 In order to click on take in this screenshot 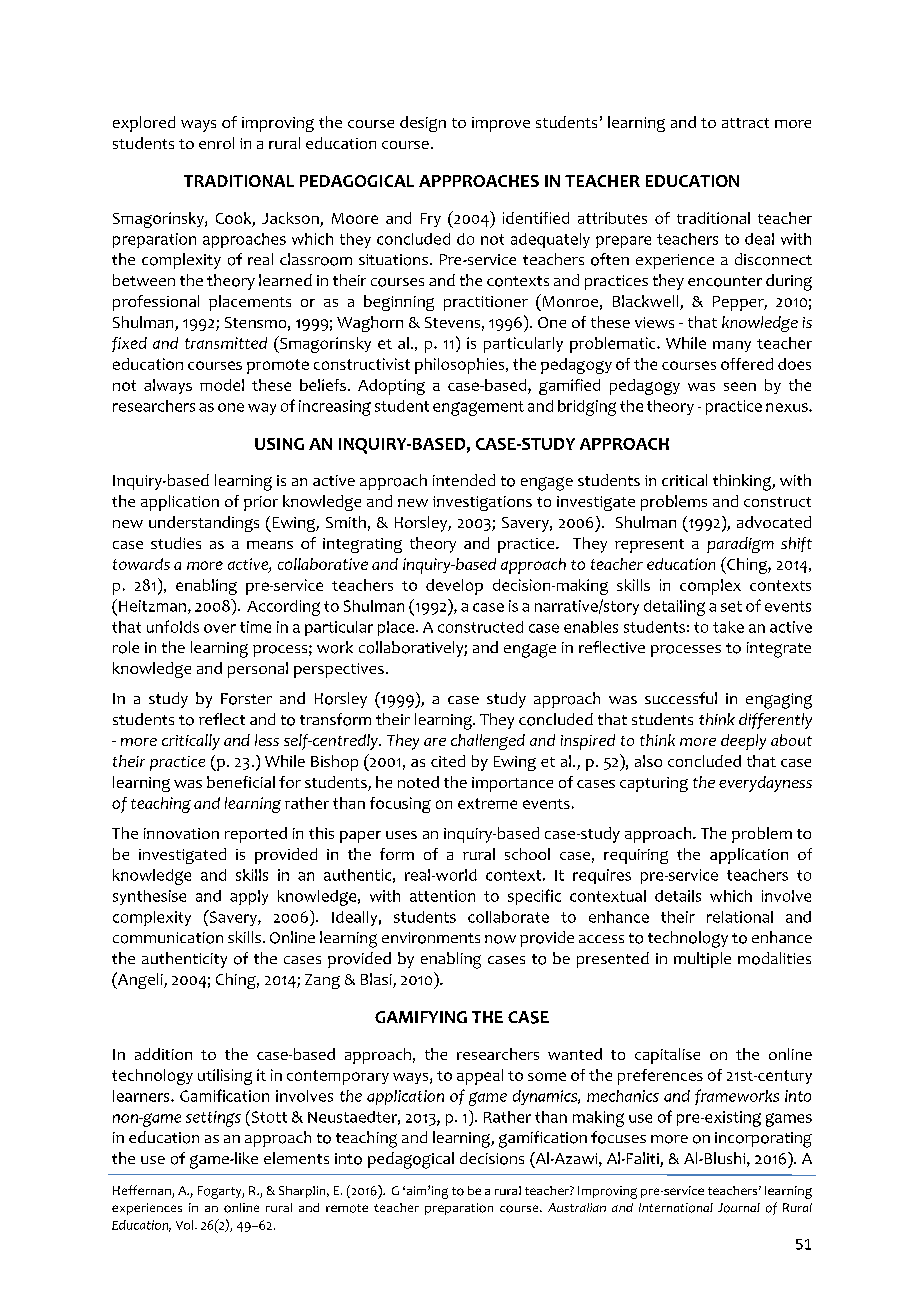, I will do `click(728, 627)`.
